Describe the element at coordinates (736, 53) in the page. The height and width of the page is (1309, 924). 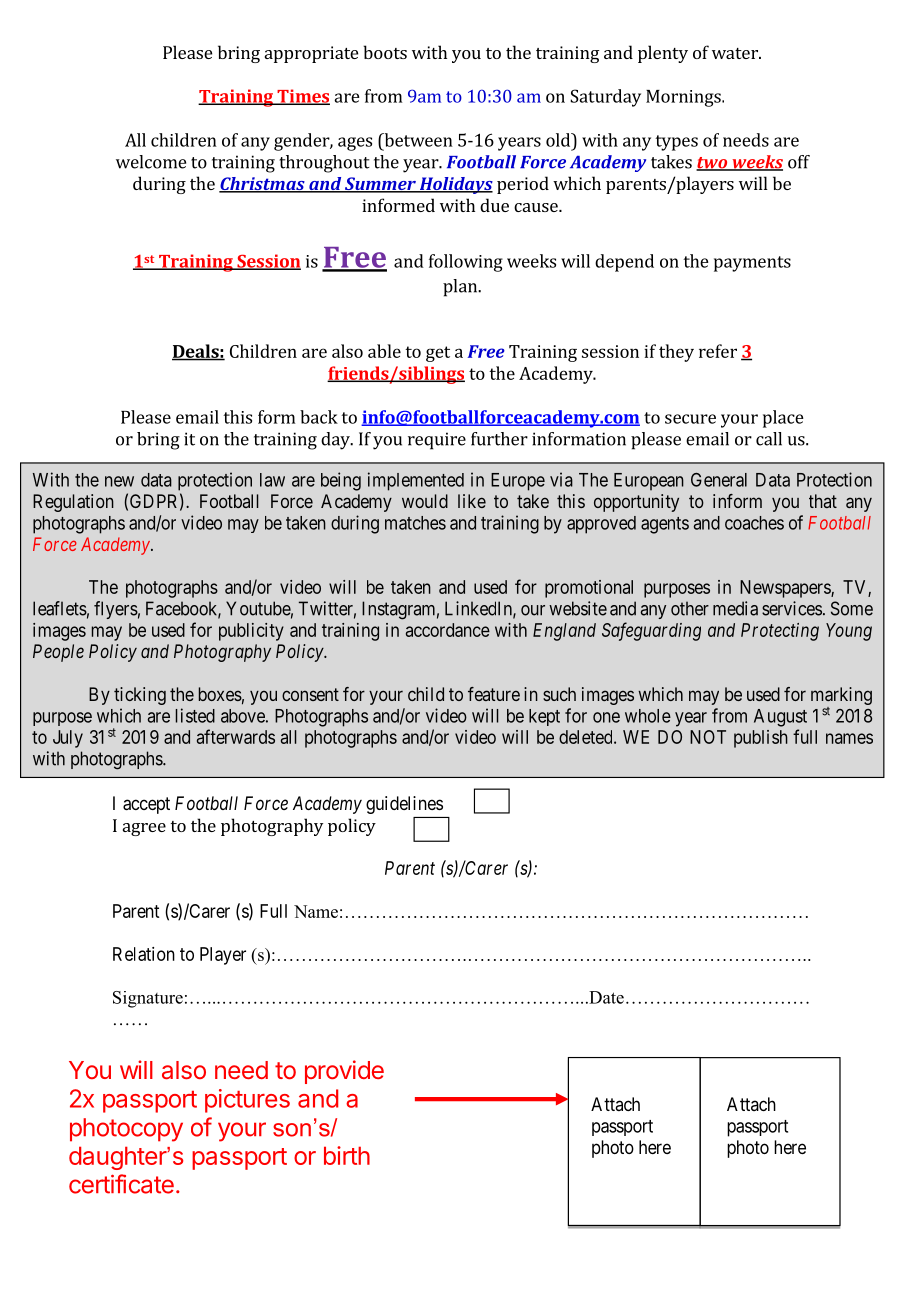
I see `water` at that location.
